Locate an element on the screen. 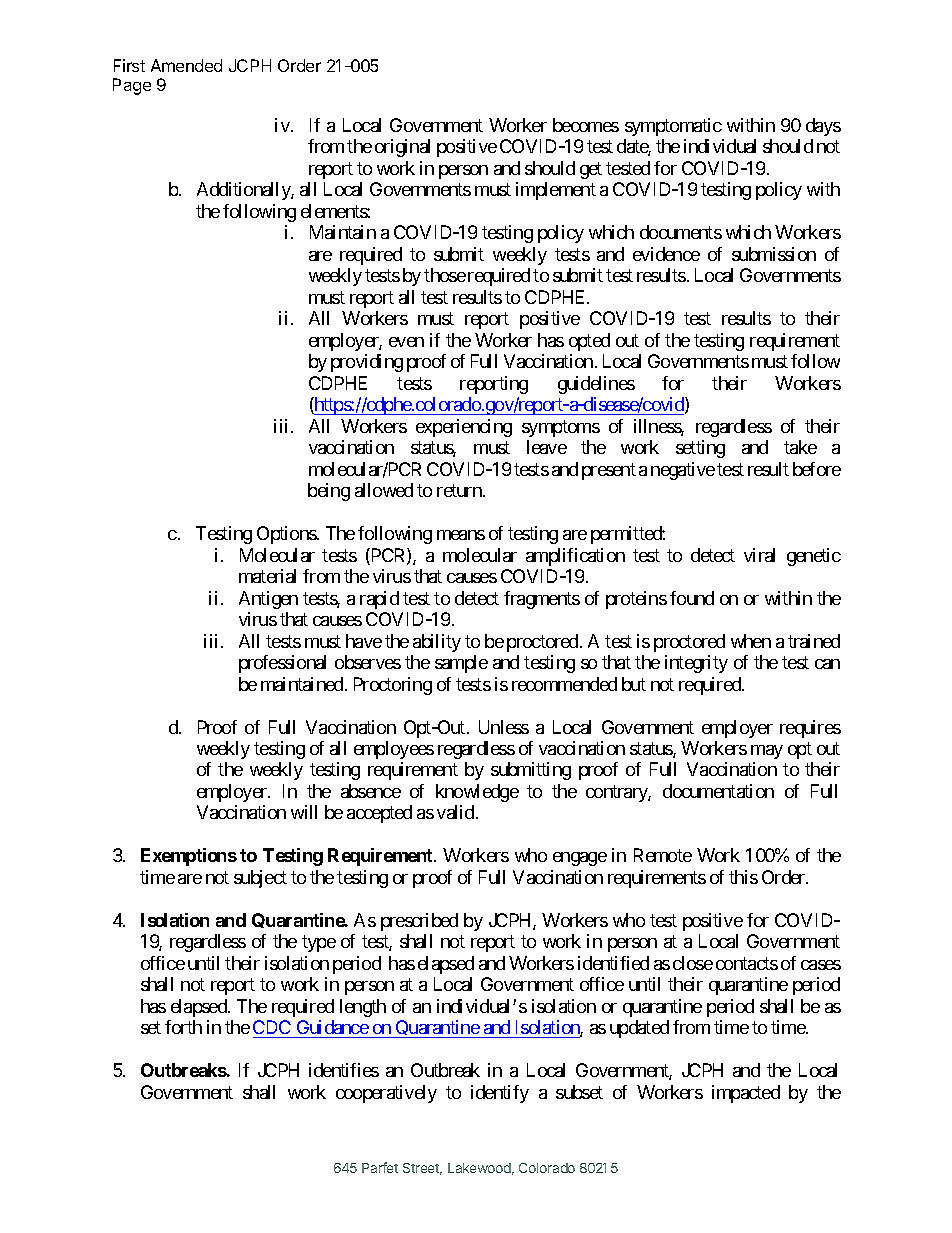 The height and width of the screenshot is (1233, 952). even is located at coordinates (406, 342).
